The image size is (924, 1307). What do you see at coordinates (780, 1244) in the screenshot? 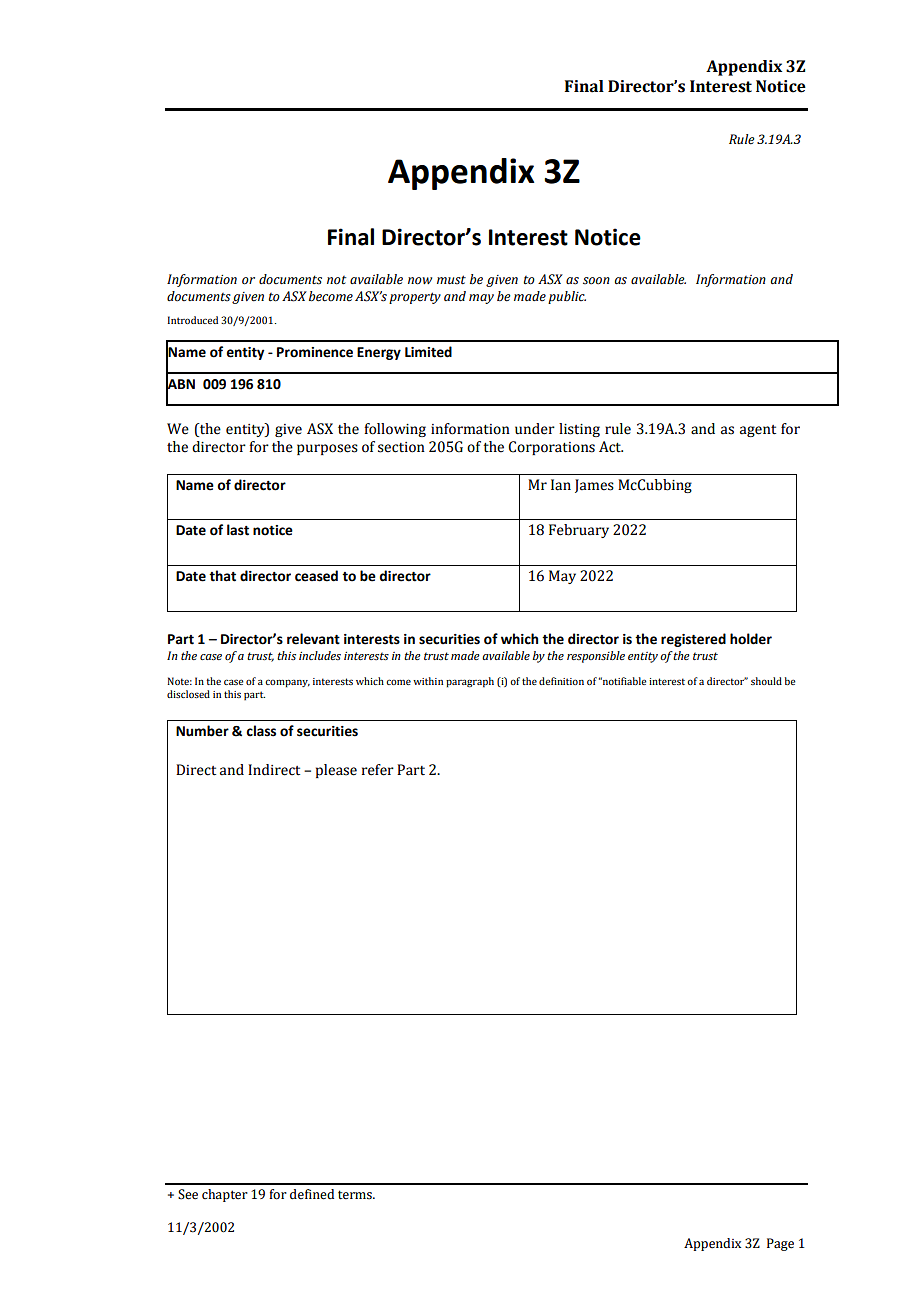
I see `Page` at bounding box center [780, 1244].
